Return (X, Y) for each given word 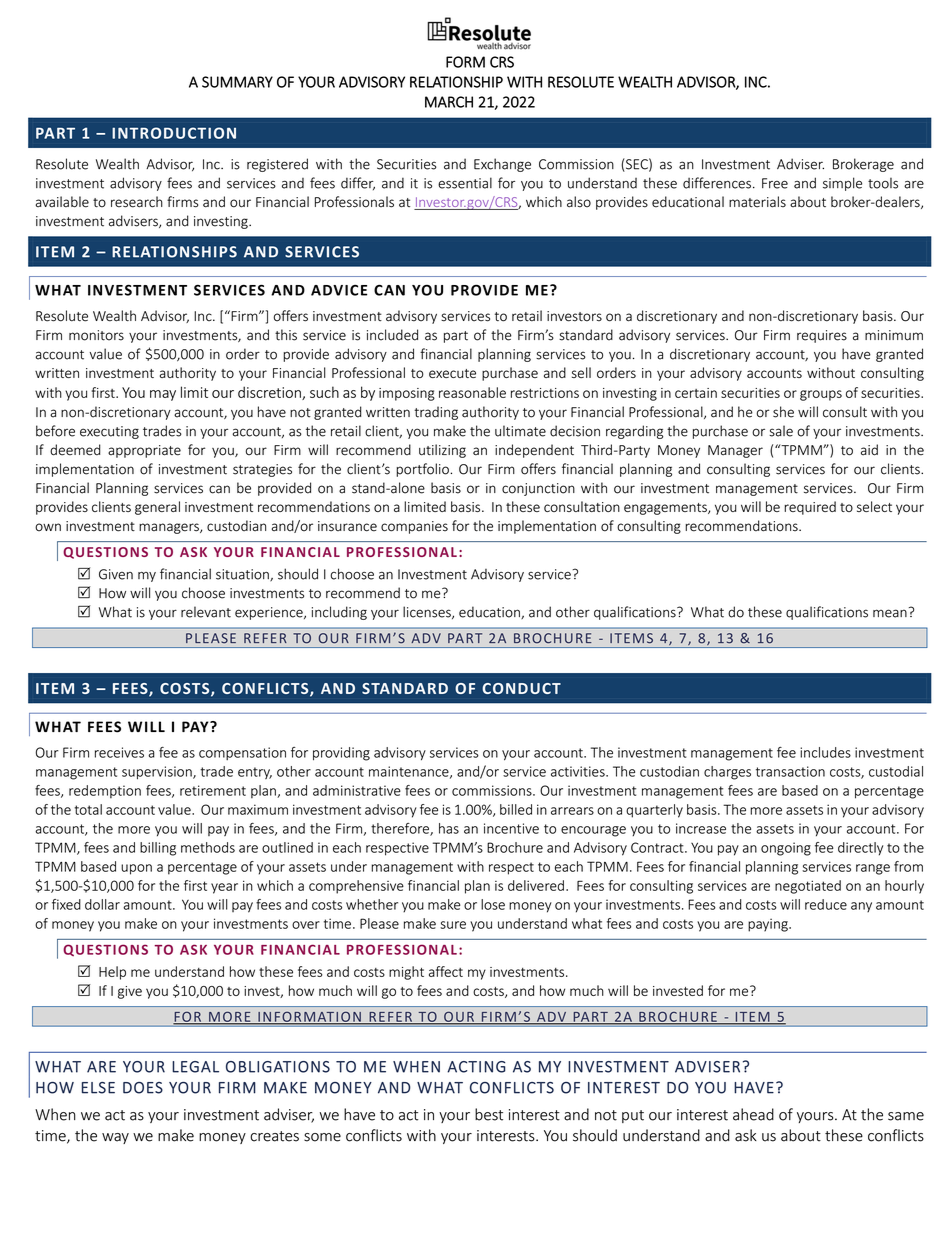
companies (414, 527)
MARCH (449, 102)
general (157, 508)
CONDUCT (521, 688)
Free (775, 183)
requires (822, 336)
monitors (96, 335)
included (392, 335)
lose (493, 904)
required (810, 508)
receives (119, 752)
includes (825, 752)
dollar (102, 904)
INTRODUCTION (174, 133)
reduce (826, 904)
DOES (143, 1088)
